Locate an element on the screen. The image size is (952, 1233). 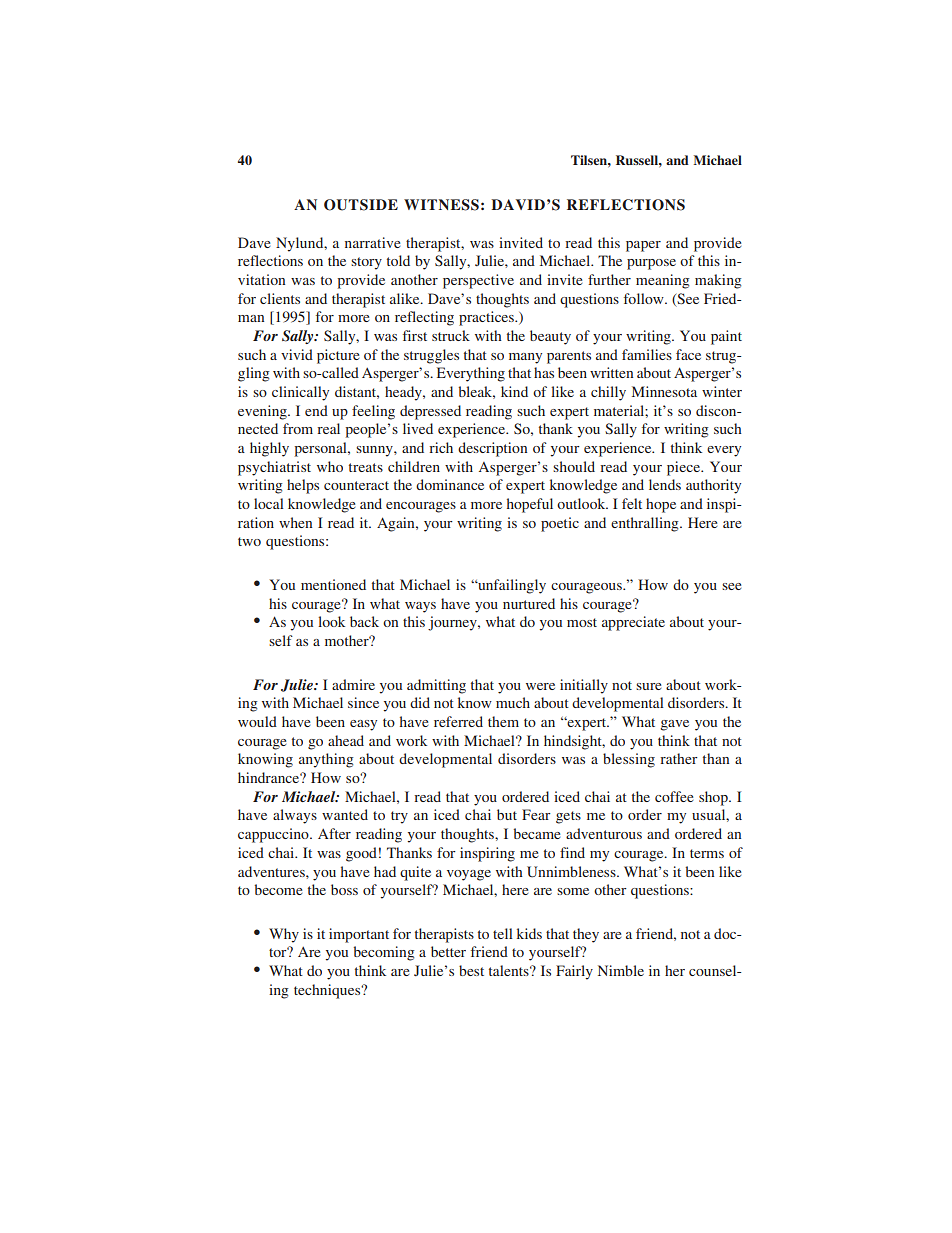
paper is located at coordinates (643, 246).
